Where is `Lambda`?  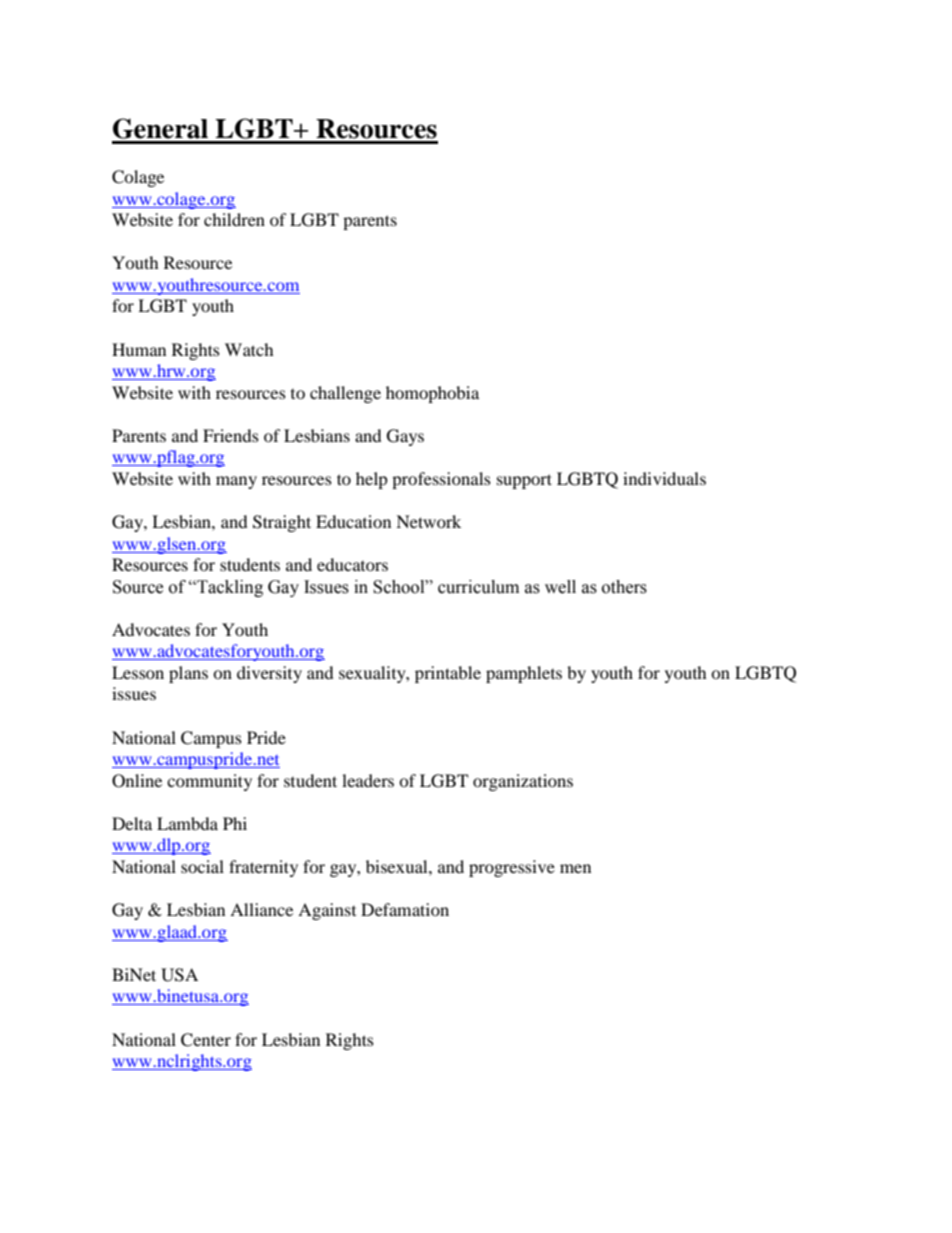
Lambda is located at coordinates (187, 823).
